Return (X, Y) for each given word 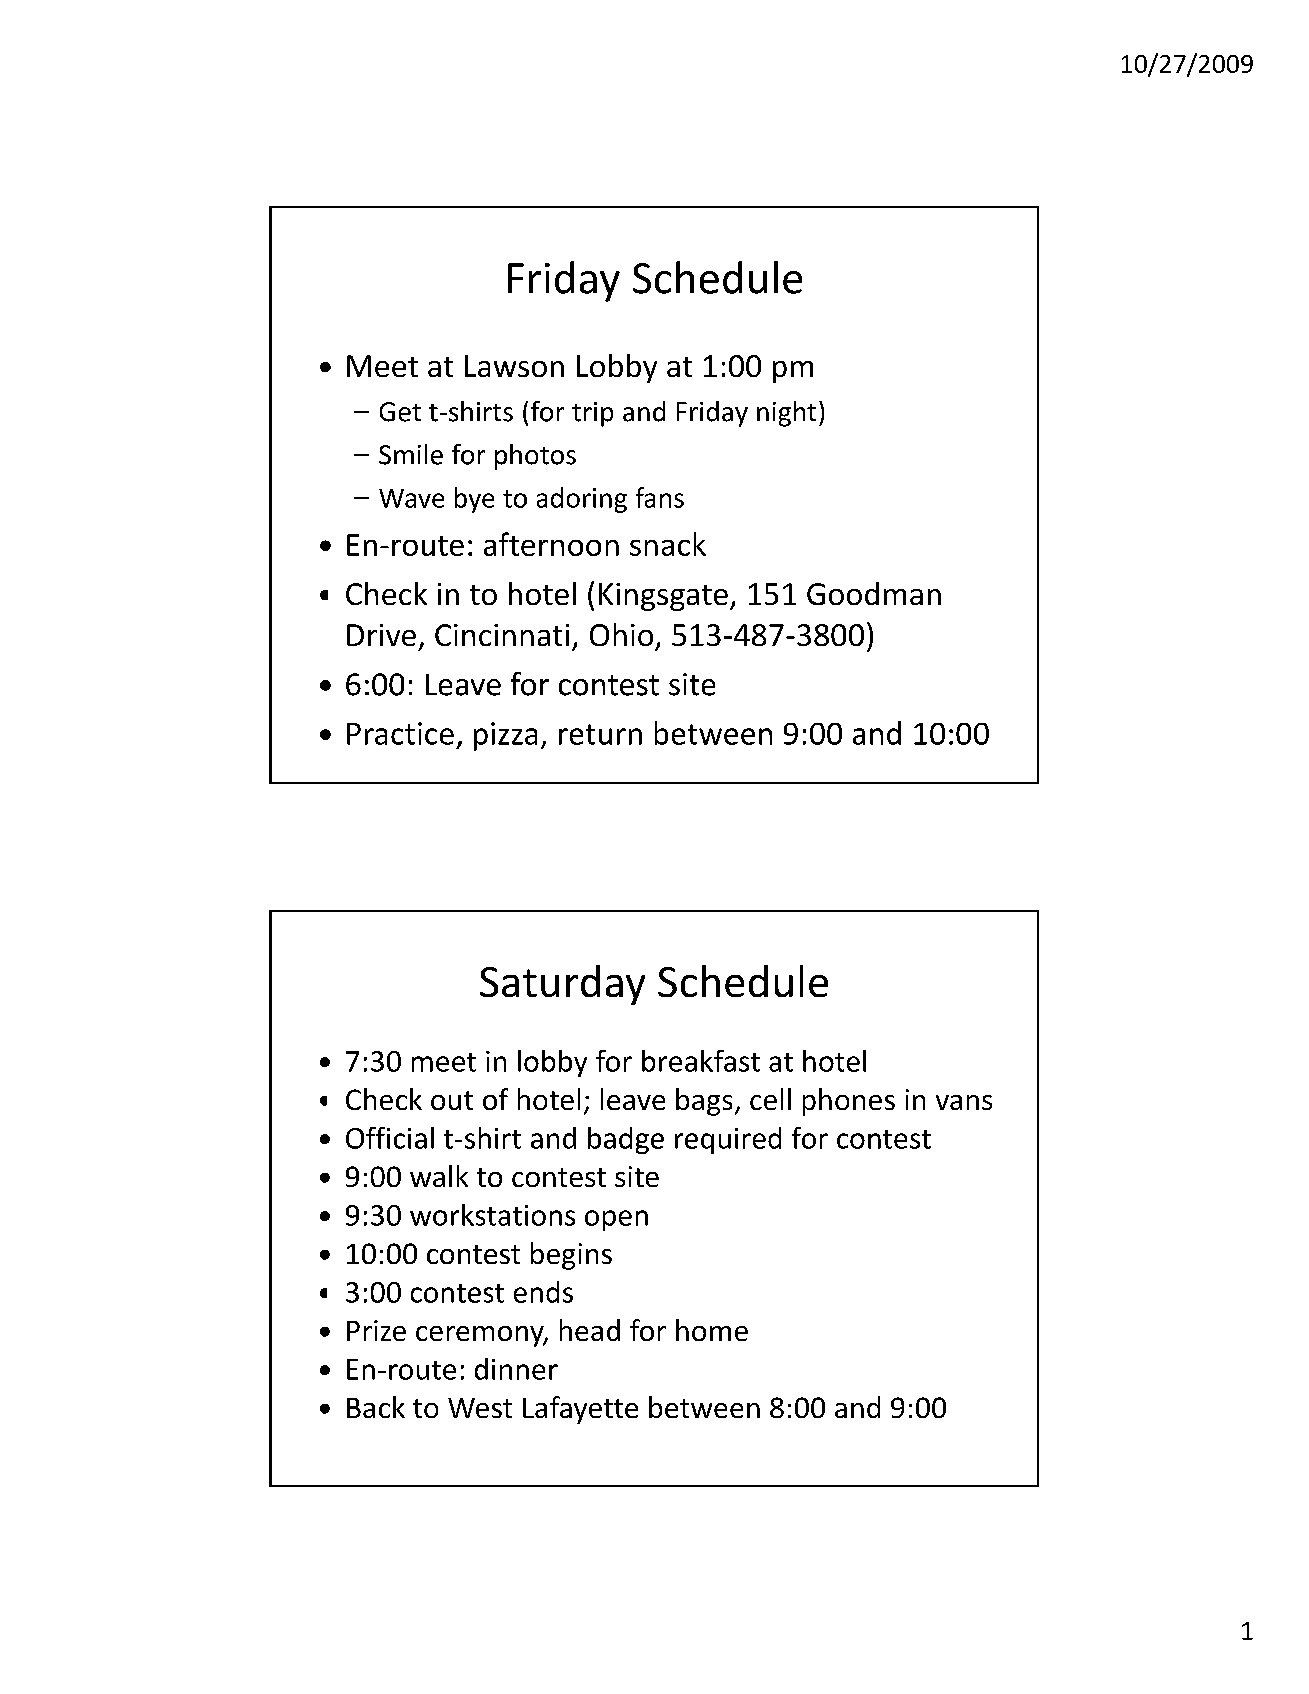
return (600, 734)
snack (668, 544)
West (480, 1408)
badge (626, 1140)
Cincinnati (502, 635)
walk (439, 1176)
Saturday (562, 985)
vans (964, 1102)
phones (849, 1102)
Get (400, 412)
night (786, 414)
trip (592, 414)
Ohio (621, 634)
